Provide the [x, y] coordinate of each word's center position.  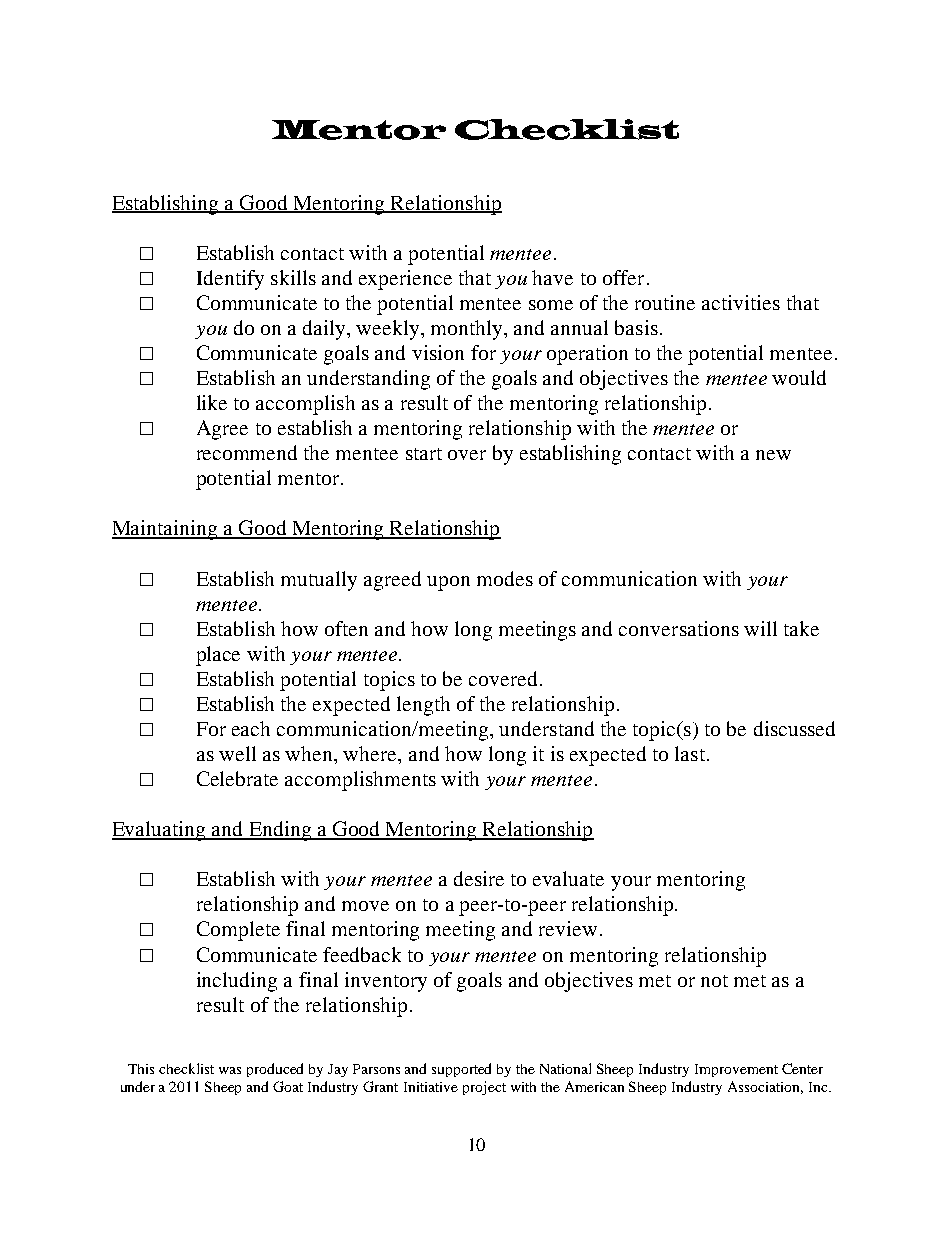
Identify [230, 280]
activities [741, 302]
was [230, 1070]
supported [461, 1070]
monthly [468, 330]
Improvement [736, 1070]
